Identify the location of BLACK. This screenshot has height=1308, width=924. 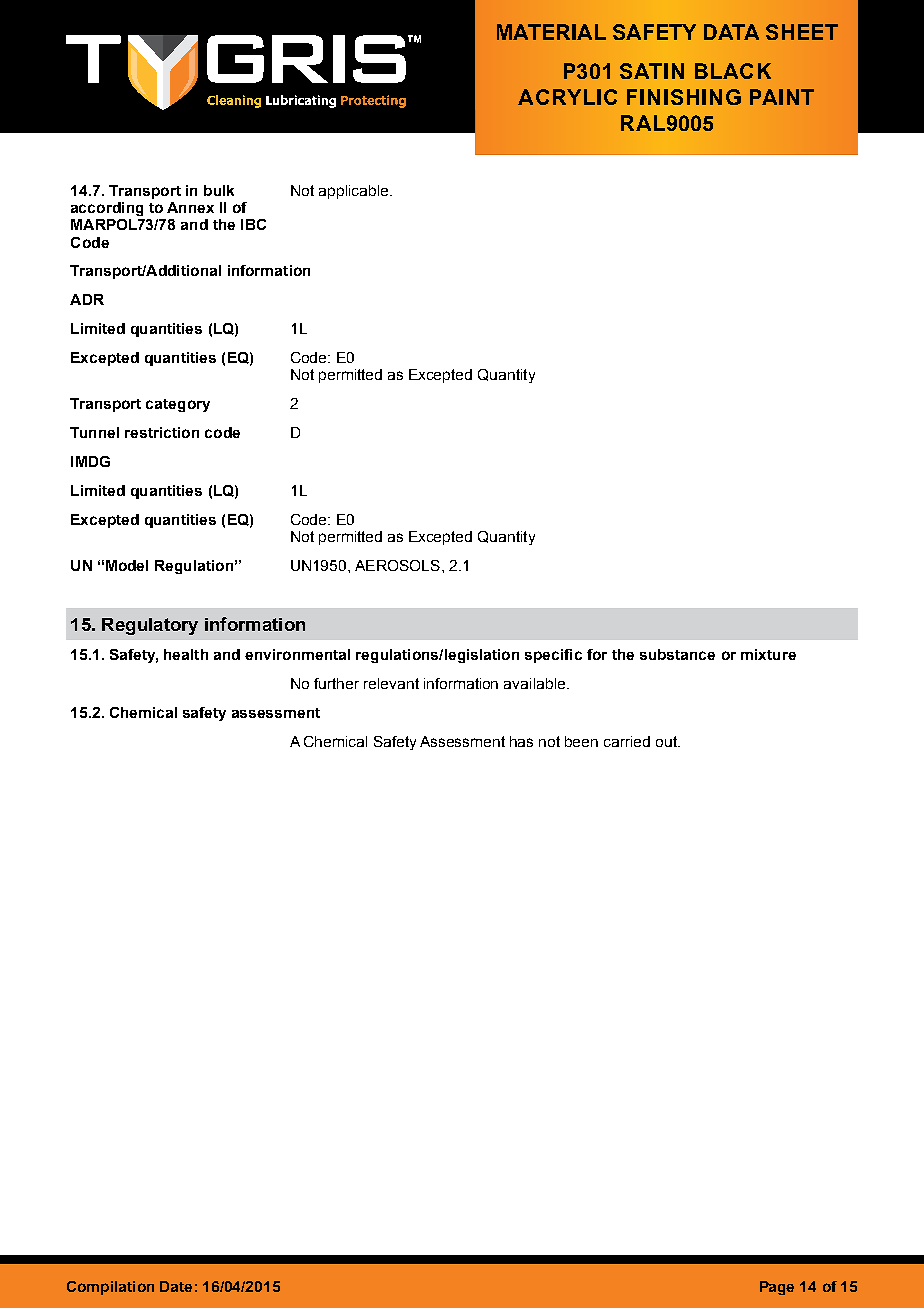
(733, 71).
